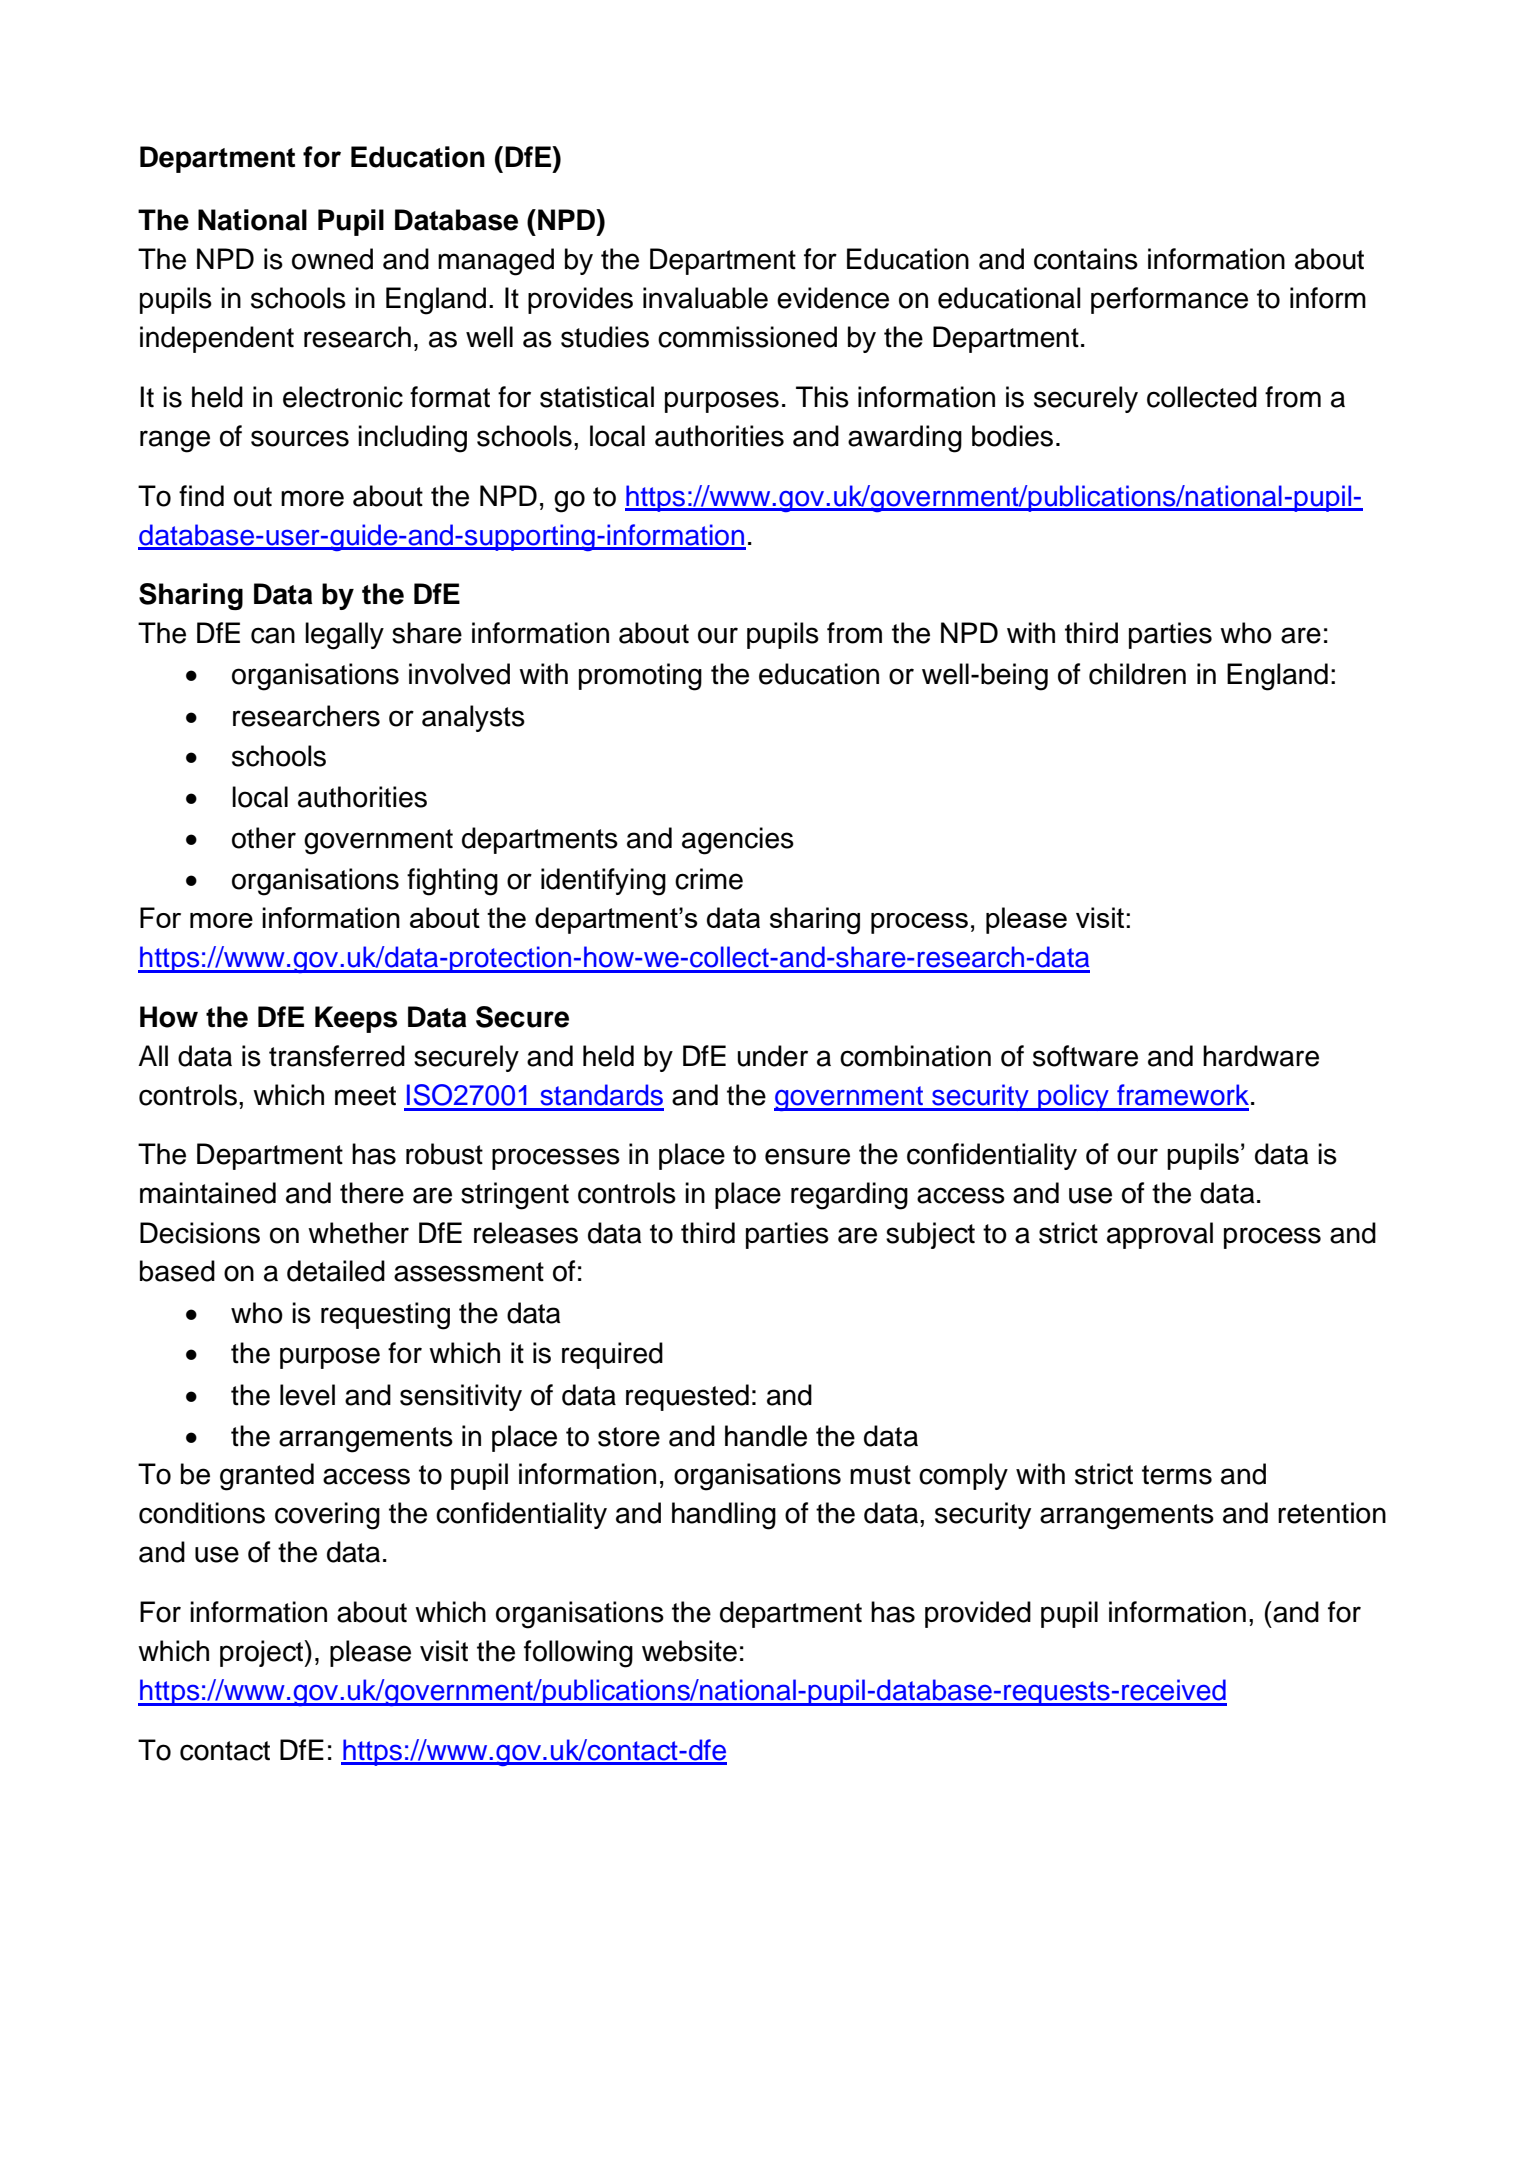  Describe the element at coordinates (332, 259) in the screenshot. I see `owned` at that location.
